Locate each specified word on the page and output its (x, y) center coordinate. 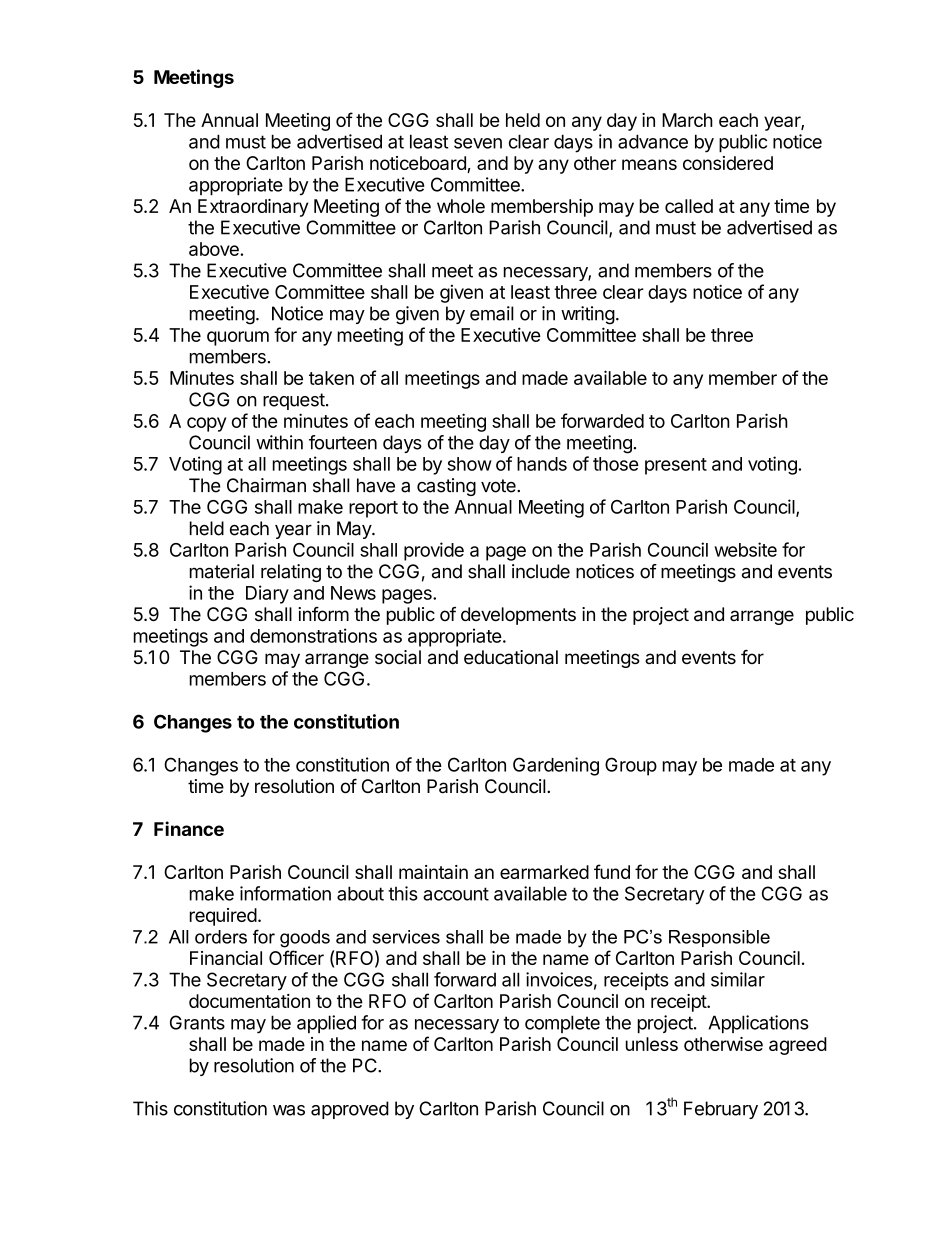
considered (728, 163)
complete (562, 1024)
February (721, 1110)
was (289, 1110)
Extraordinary (253, 208)
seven (478, 143)
